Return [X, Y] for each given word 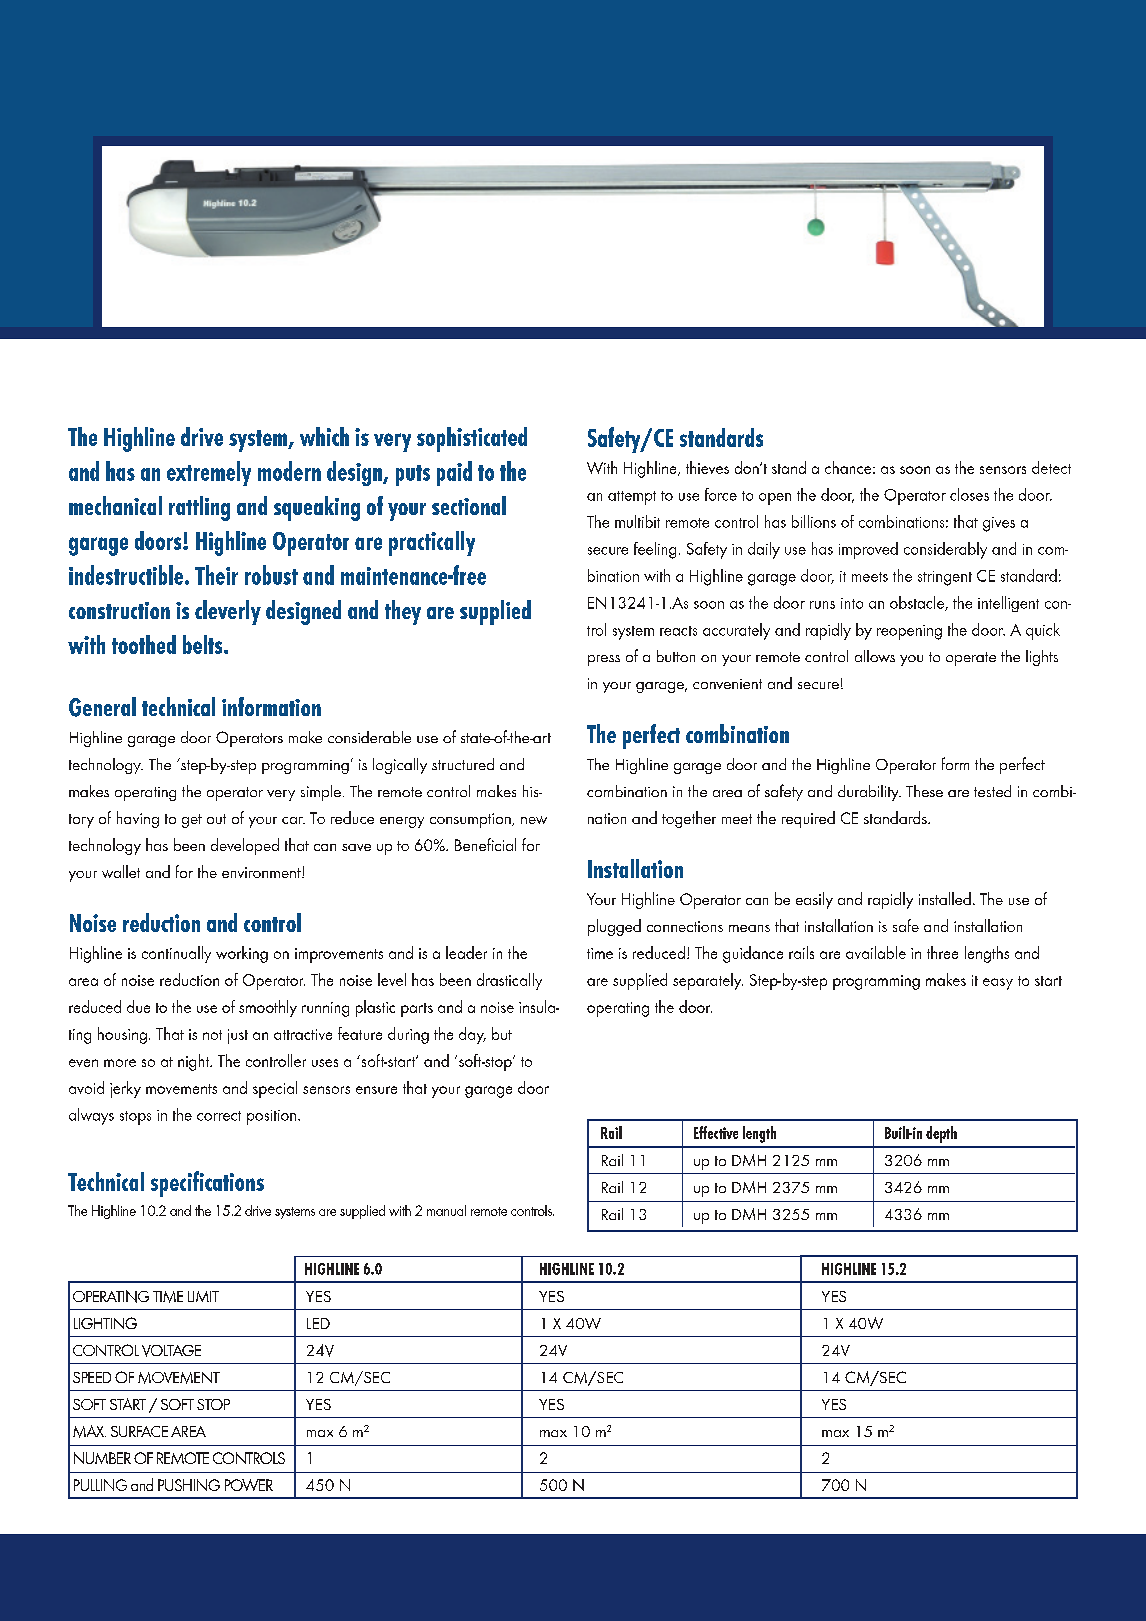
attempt [632, 498]
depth [941, 1134]
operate [971, 659]
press [604, 660]
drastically [509, 981]
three [942, 952]
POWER [249, 1485]
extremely [209, 473]
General [102, 707]
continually [176, 954]
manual [446, 1210]
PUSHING [189, 1485]
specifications [207, 1184]
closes [969, 494]
